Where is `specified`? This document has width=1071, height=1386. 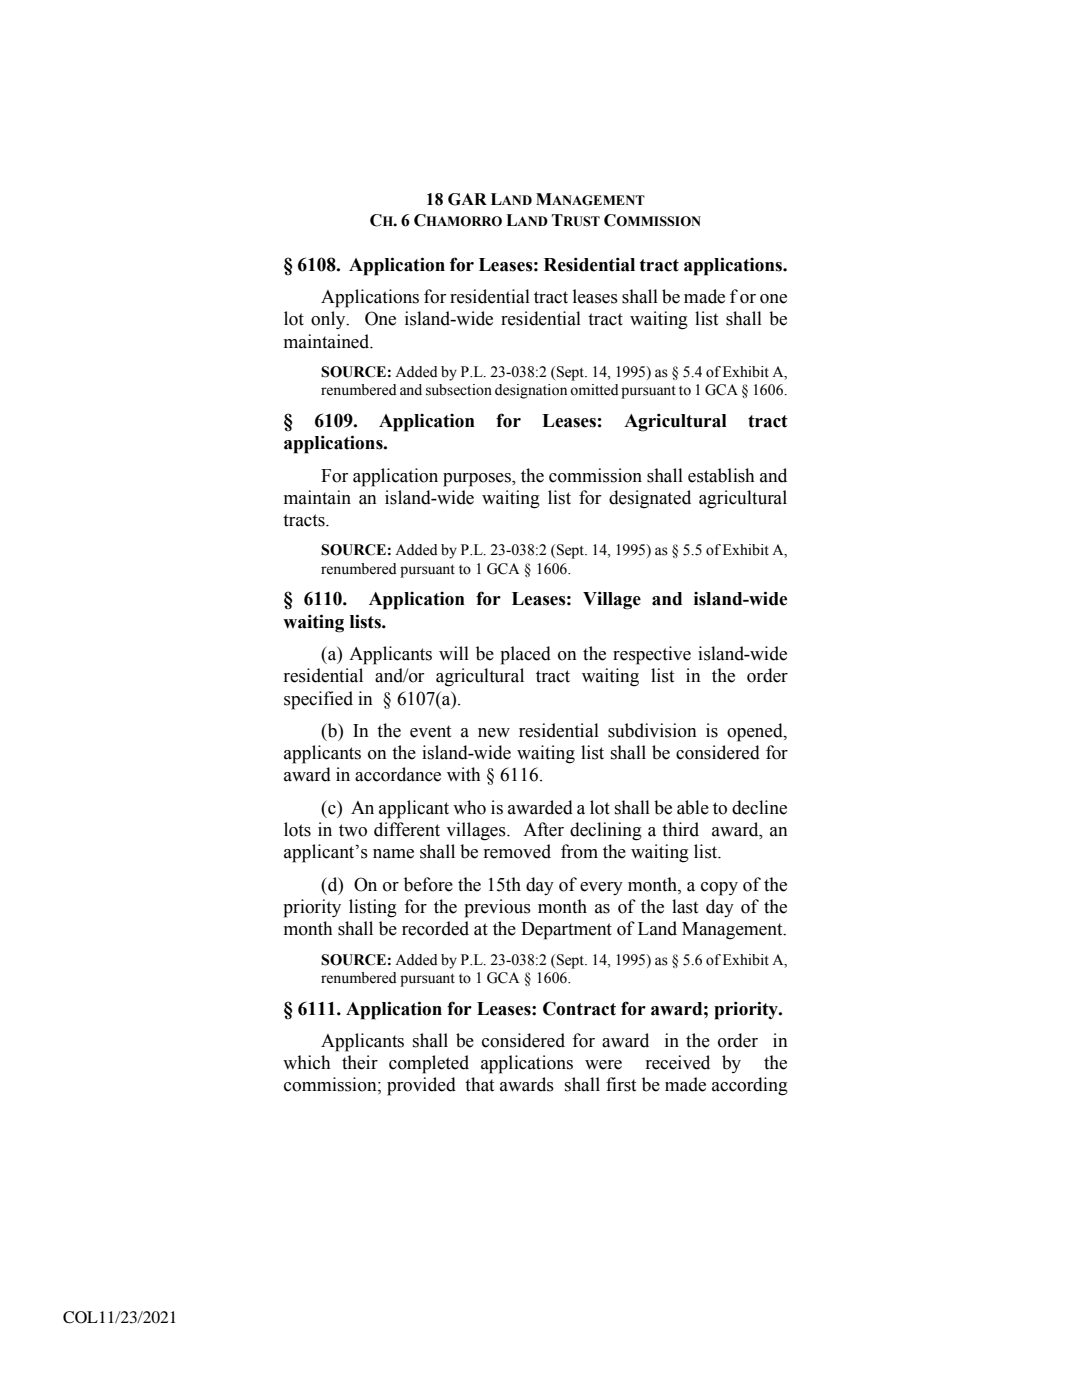 specified is located at coordinates (318, 700).
